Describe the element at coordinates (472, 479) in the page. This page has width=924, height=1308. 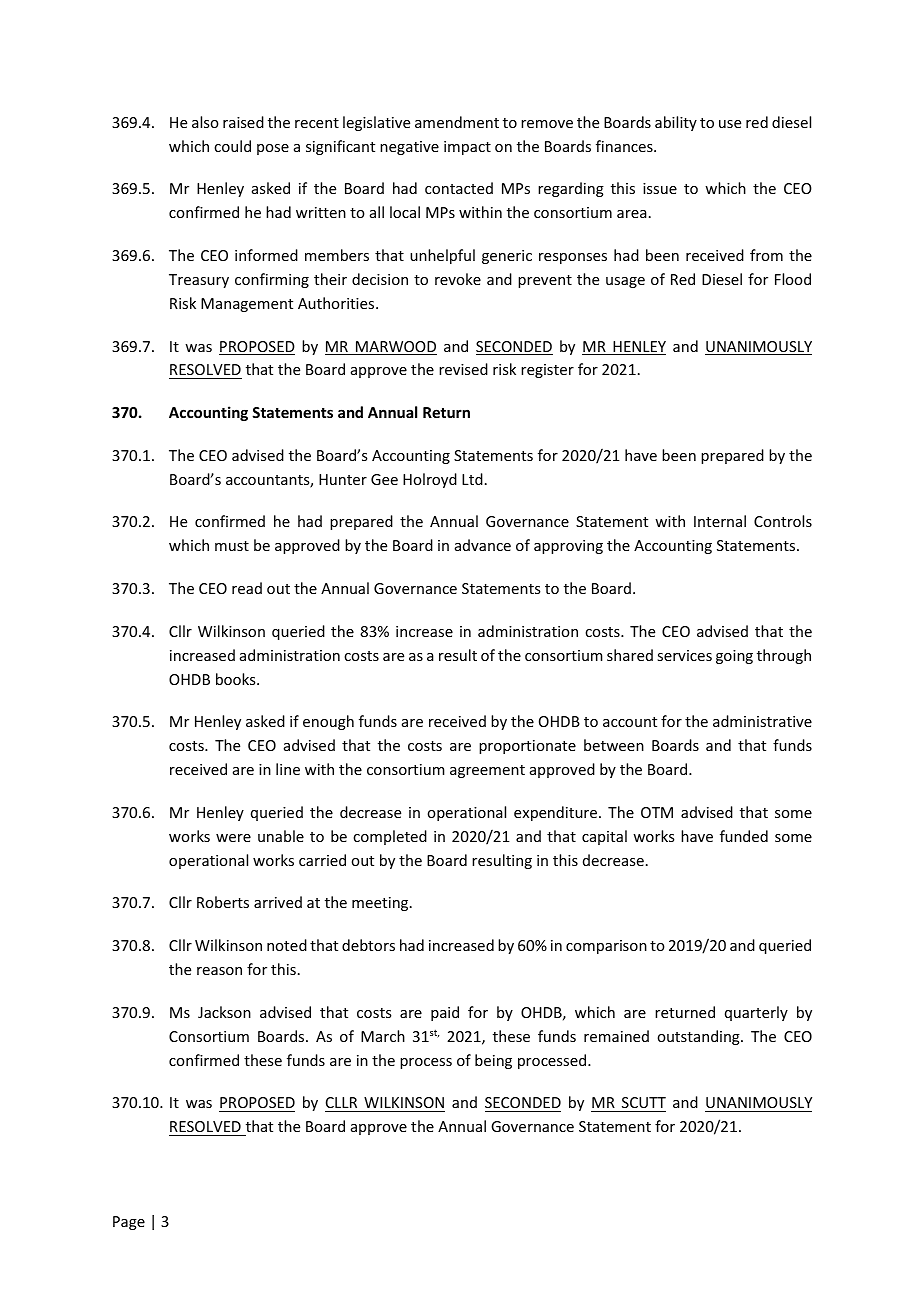
I see `Ltd` at that location.
